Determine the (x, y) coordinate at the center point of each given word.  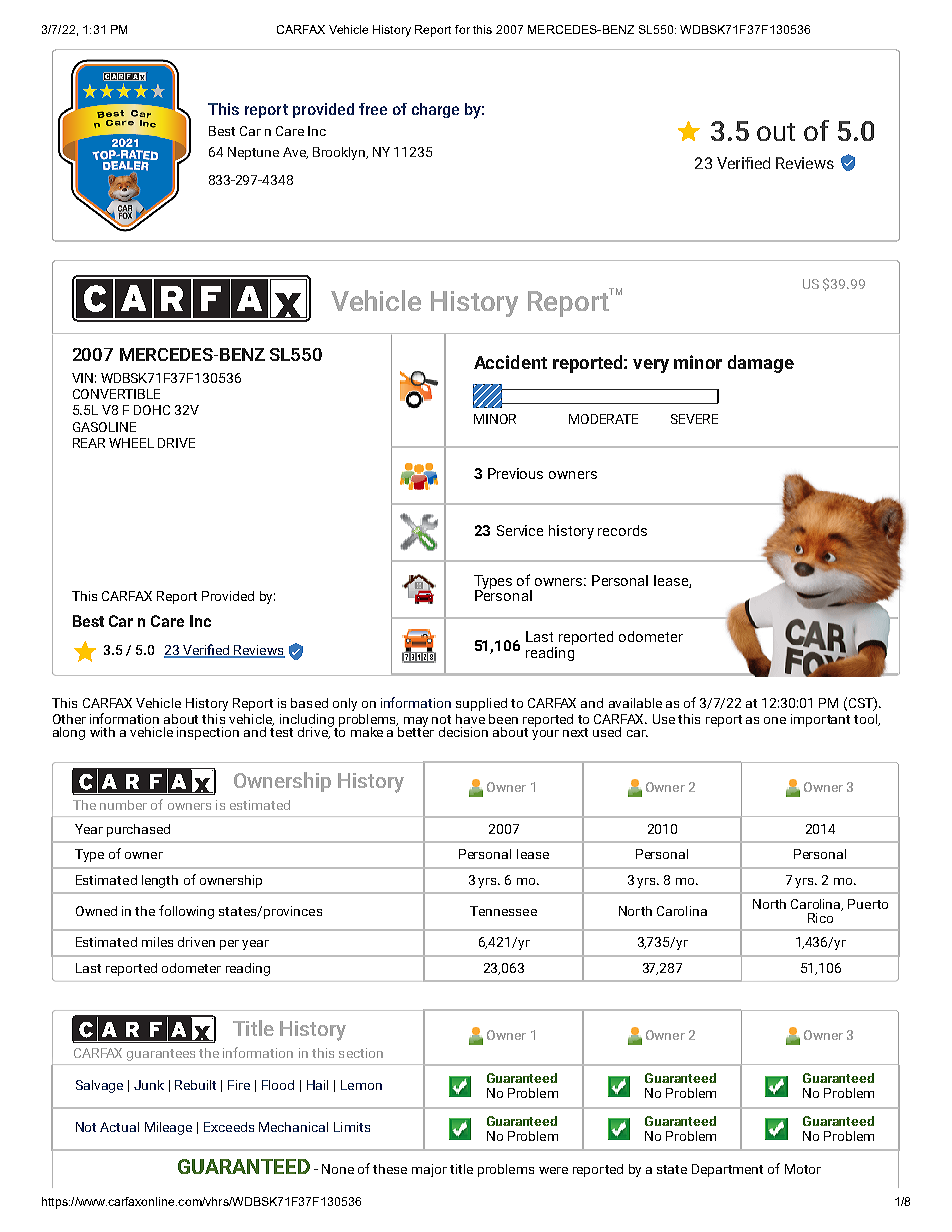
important (820, 720)
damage (761, 364)
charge (435, 110)
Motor (803, 1169)
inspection (208, 733)
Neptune (253, 153)
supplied (481, 704)
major (429, 1170)
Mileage (168, 1128)
